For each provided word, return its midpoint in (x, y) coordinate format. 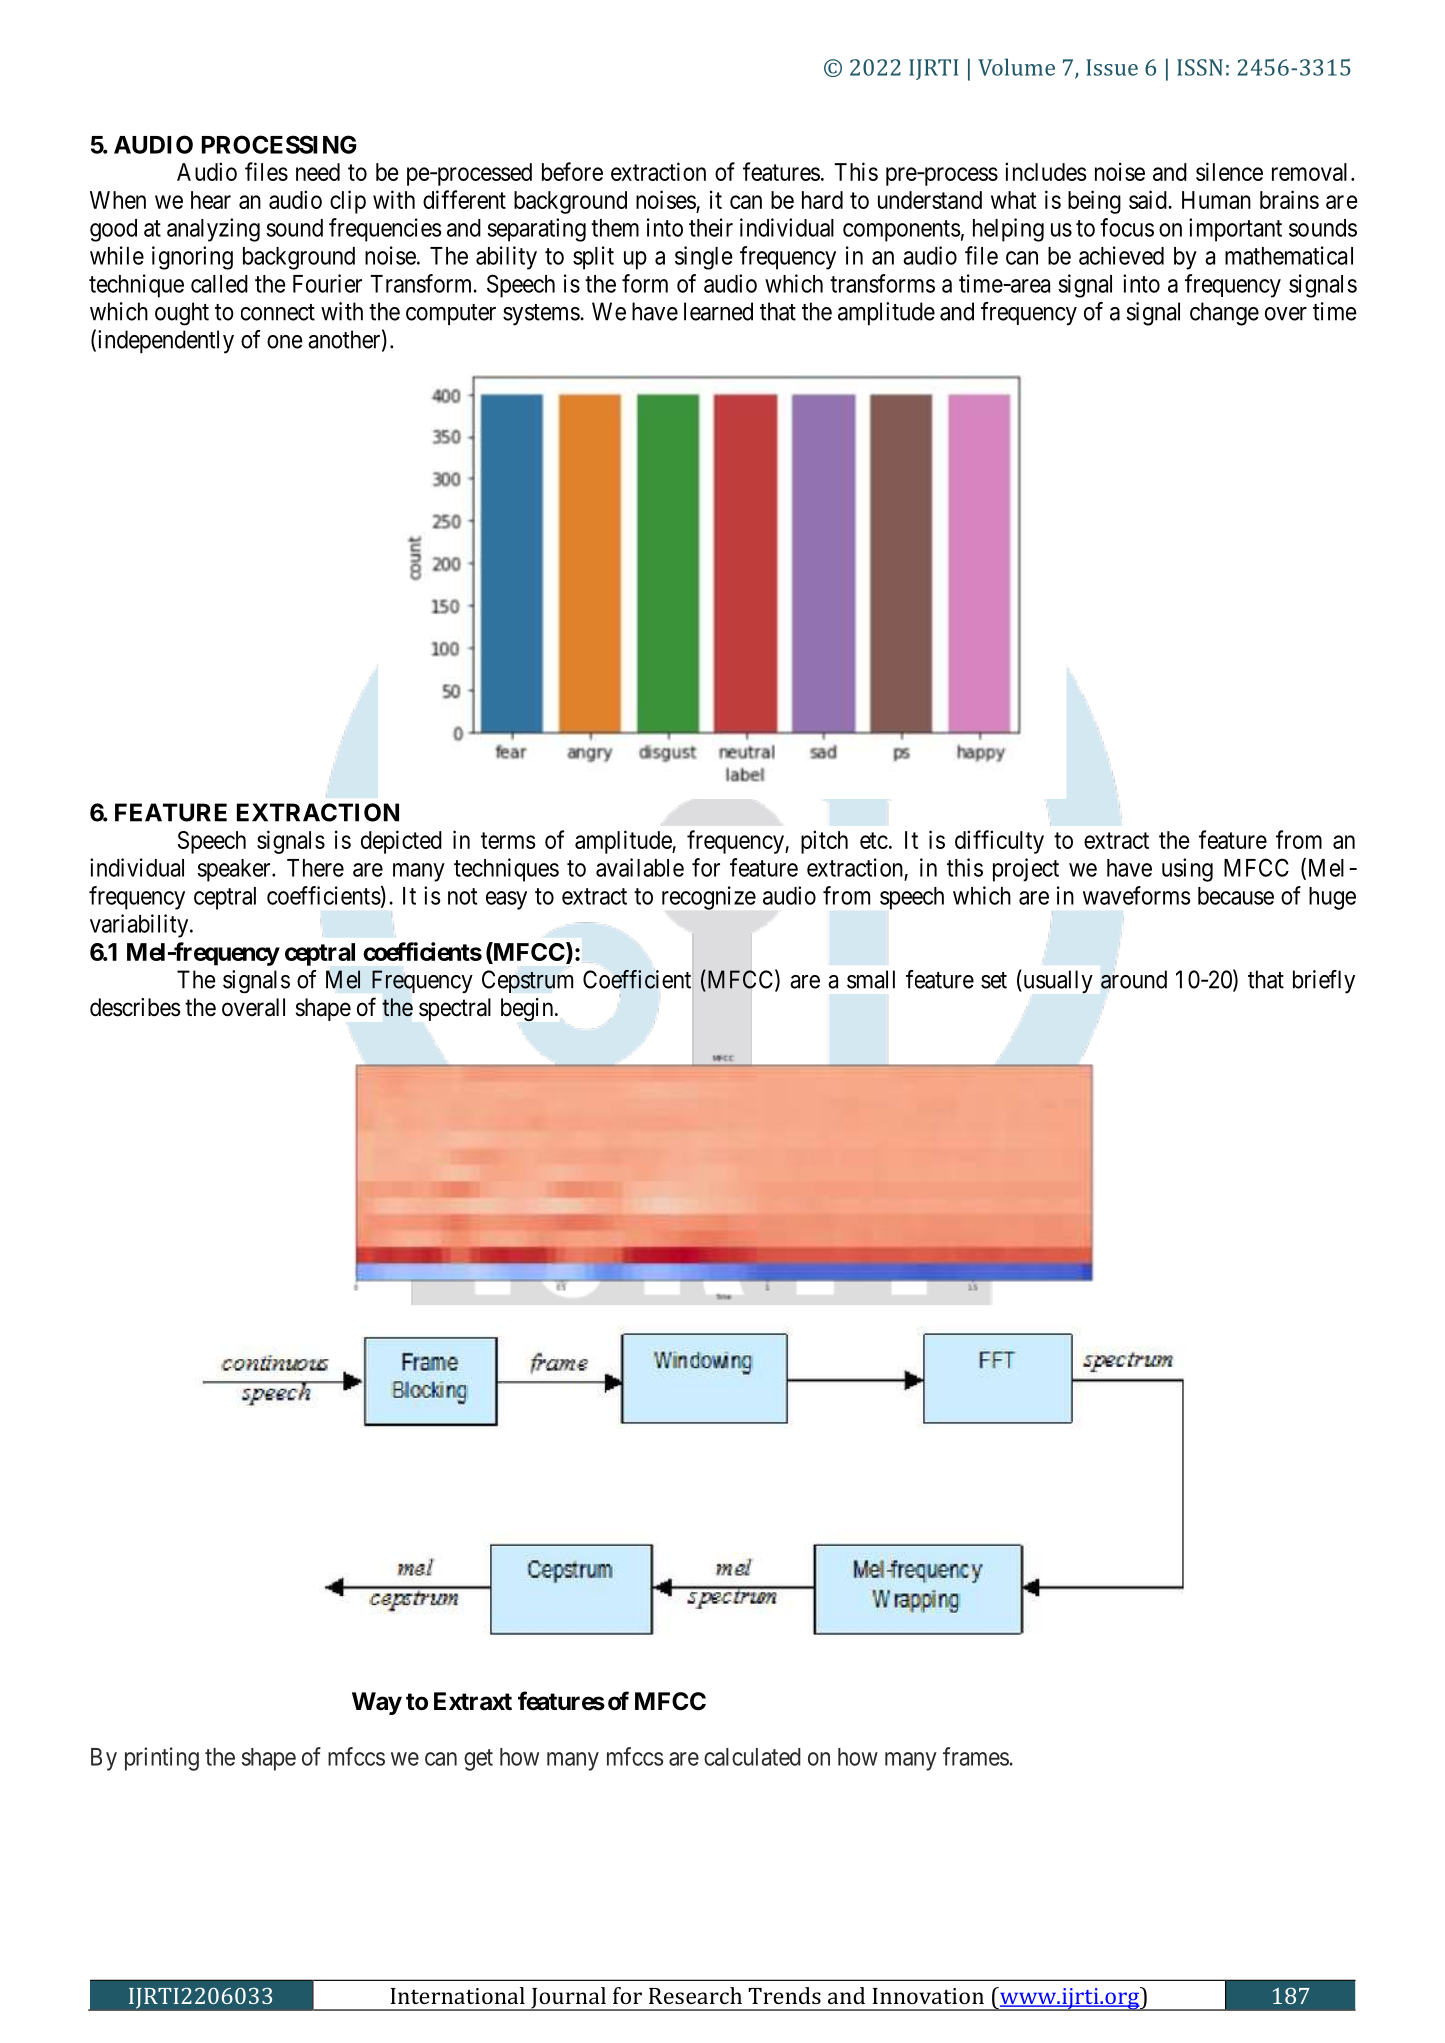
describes (135, 1007)
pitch (824, 842)
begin (528, 1009)
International (457, 1995)
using (1187, 870)
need (318, 172)
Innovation (928, 1996)
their (711, 227)
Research (695, 1995)
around (1134, 979)
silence (1229, 171)
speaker (235, 870)
